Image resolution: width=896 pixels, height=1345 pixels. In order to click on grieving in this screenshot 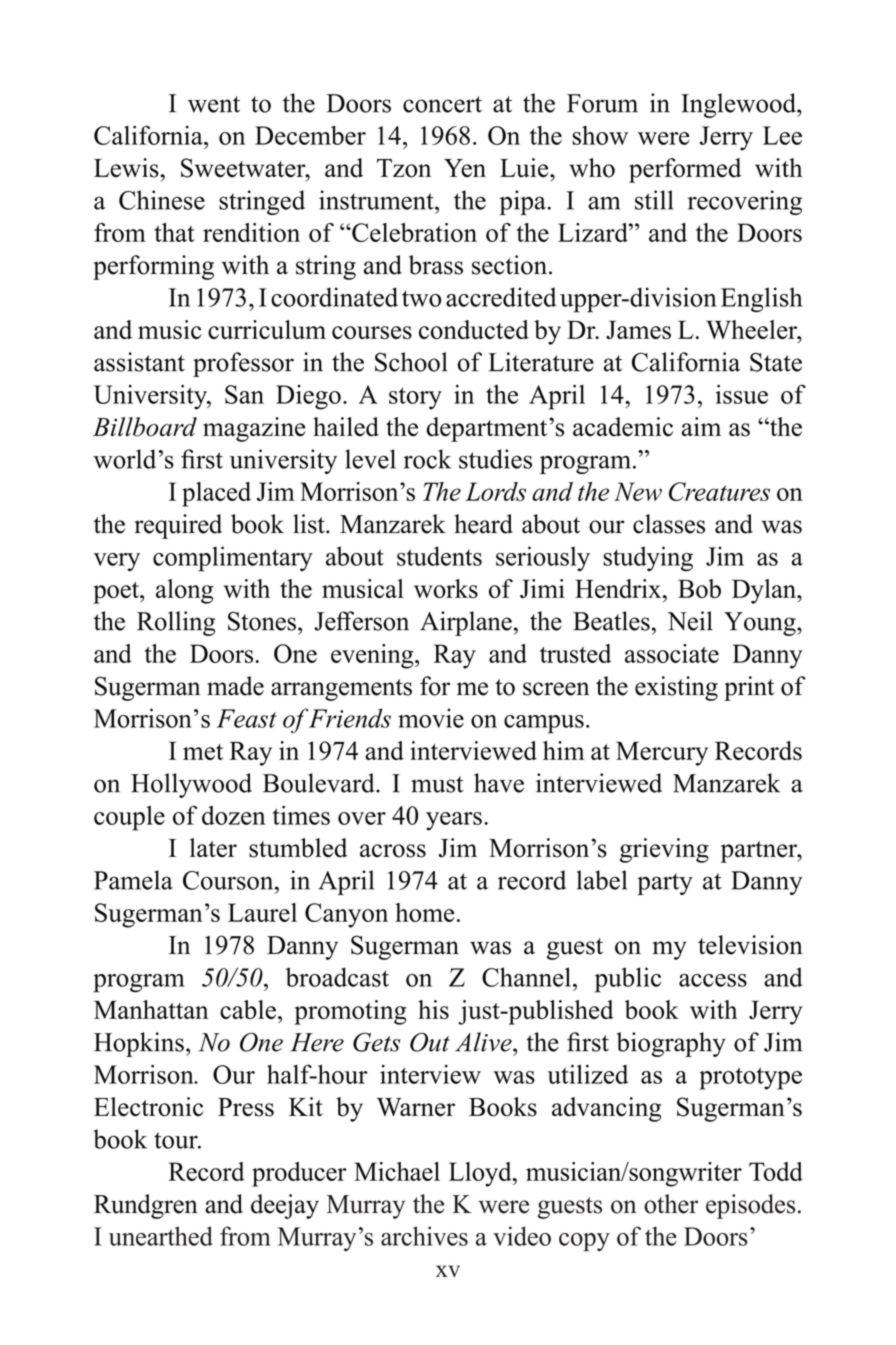, I will do `click(664, 850)`.
